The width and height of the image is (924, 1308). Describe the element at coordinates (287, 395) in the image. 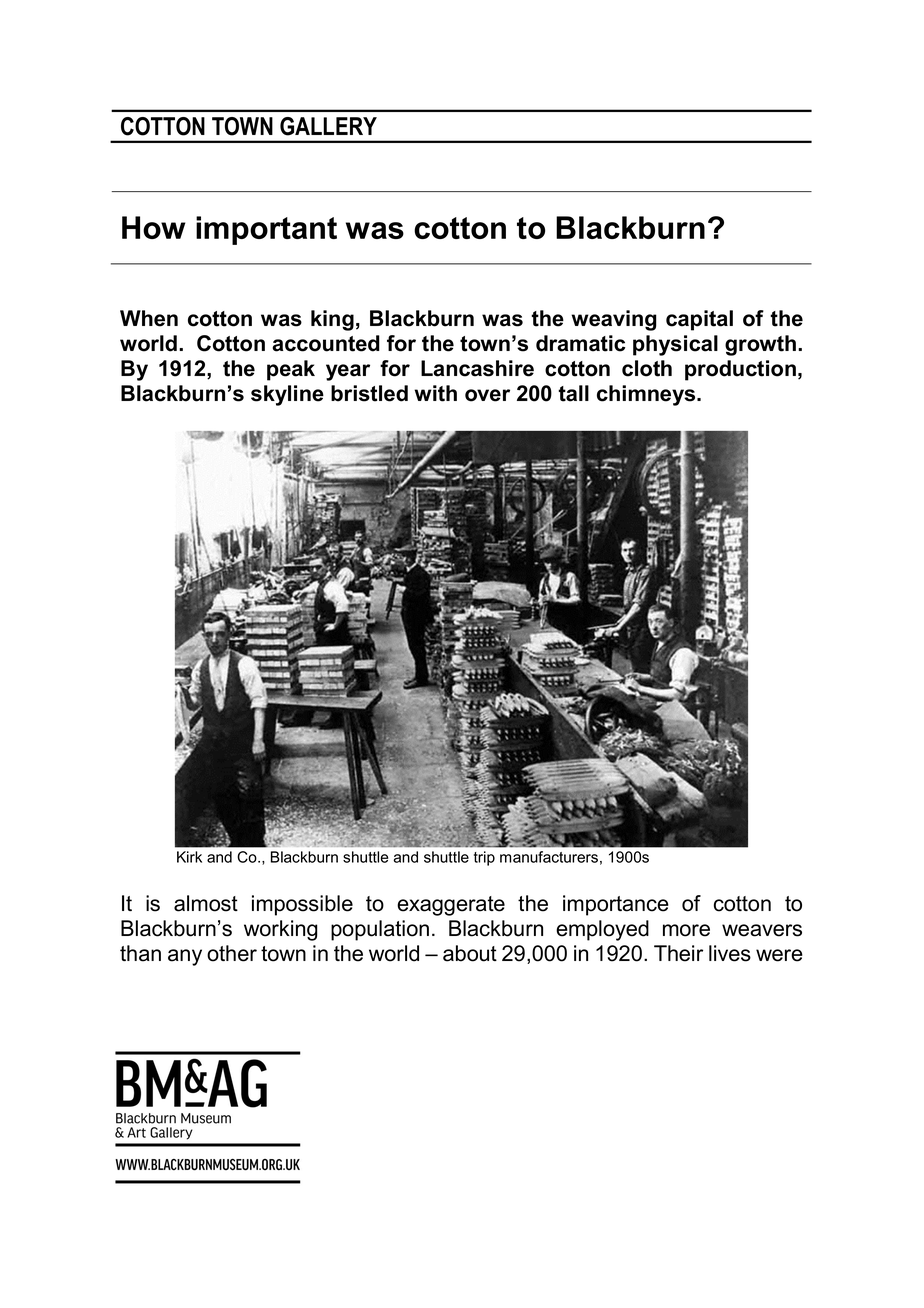

I see `skyline` at that location.
